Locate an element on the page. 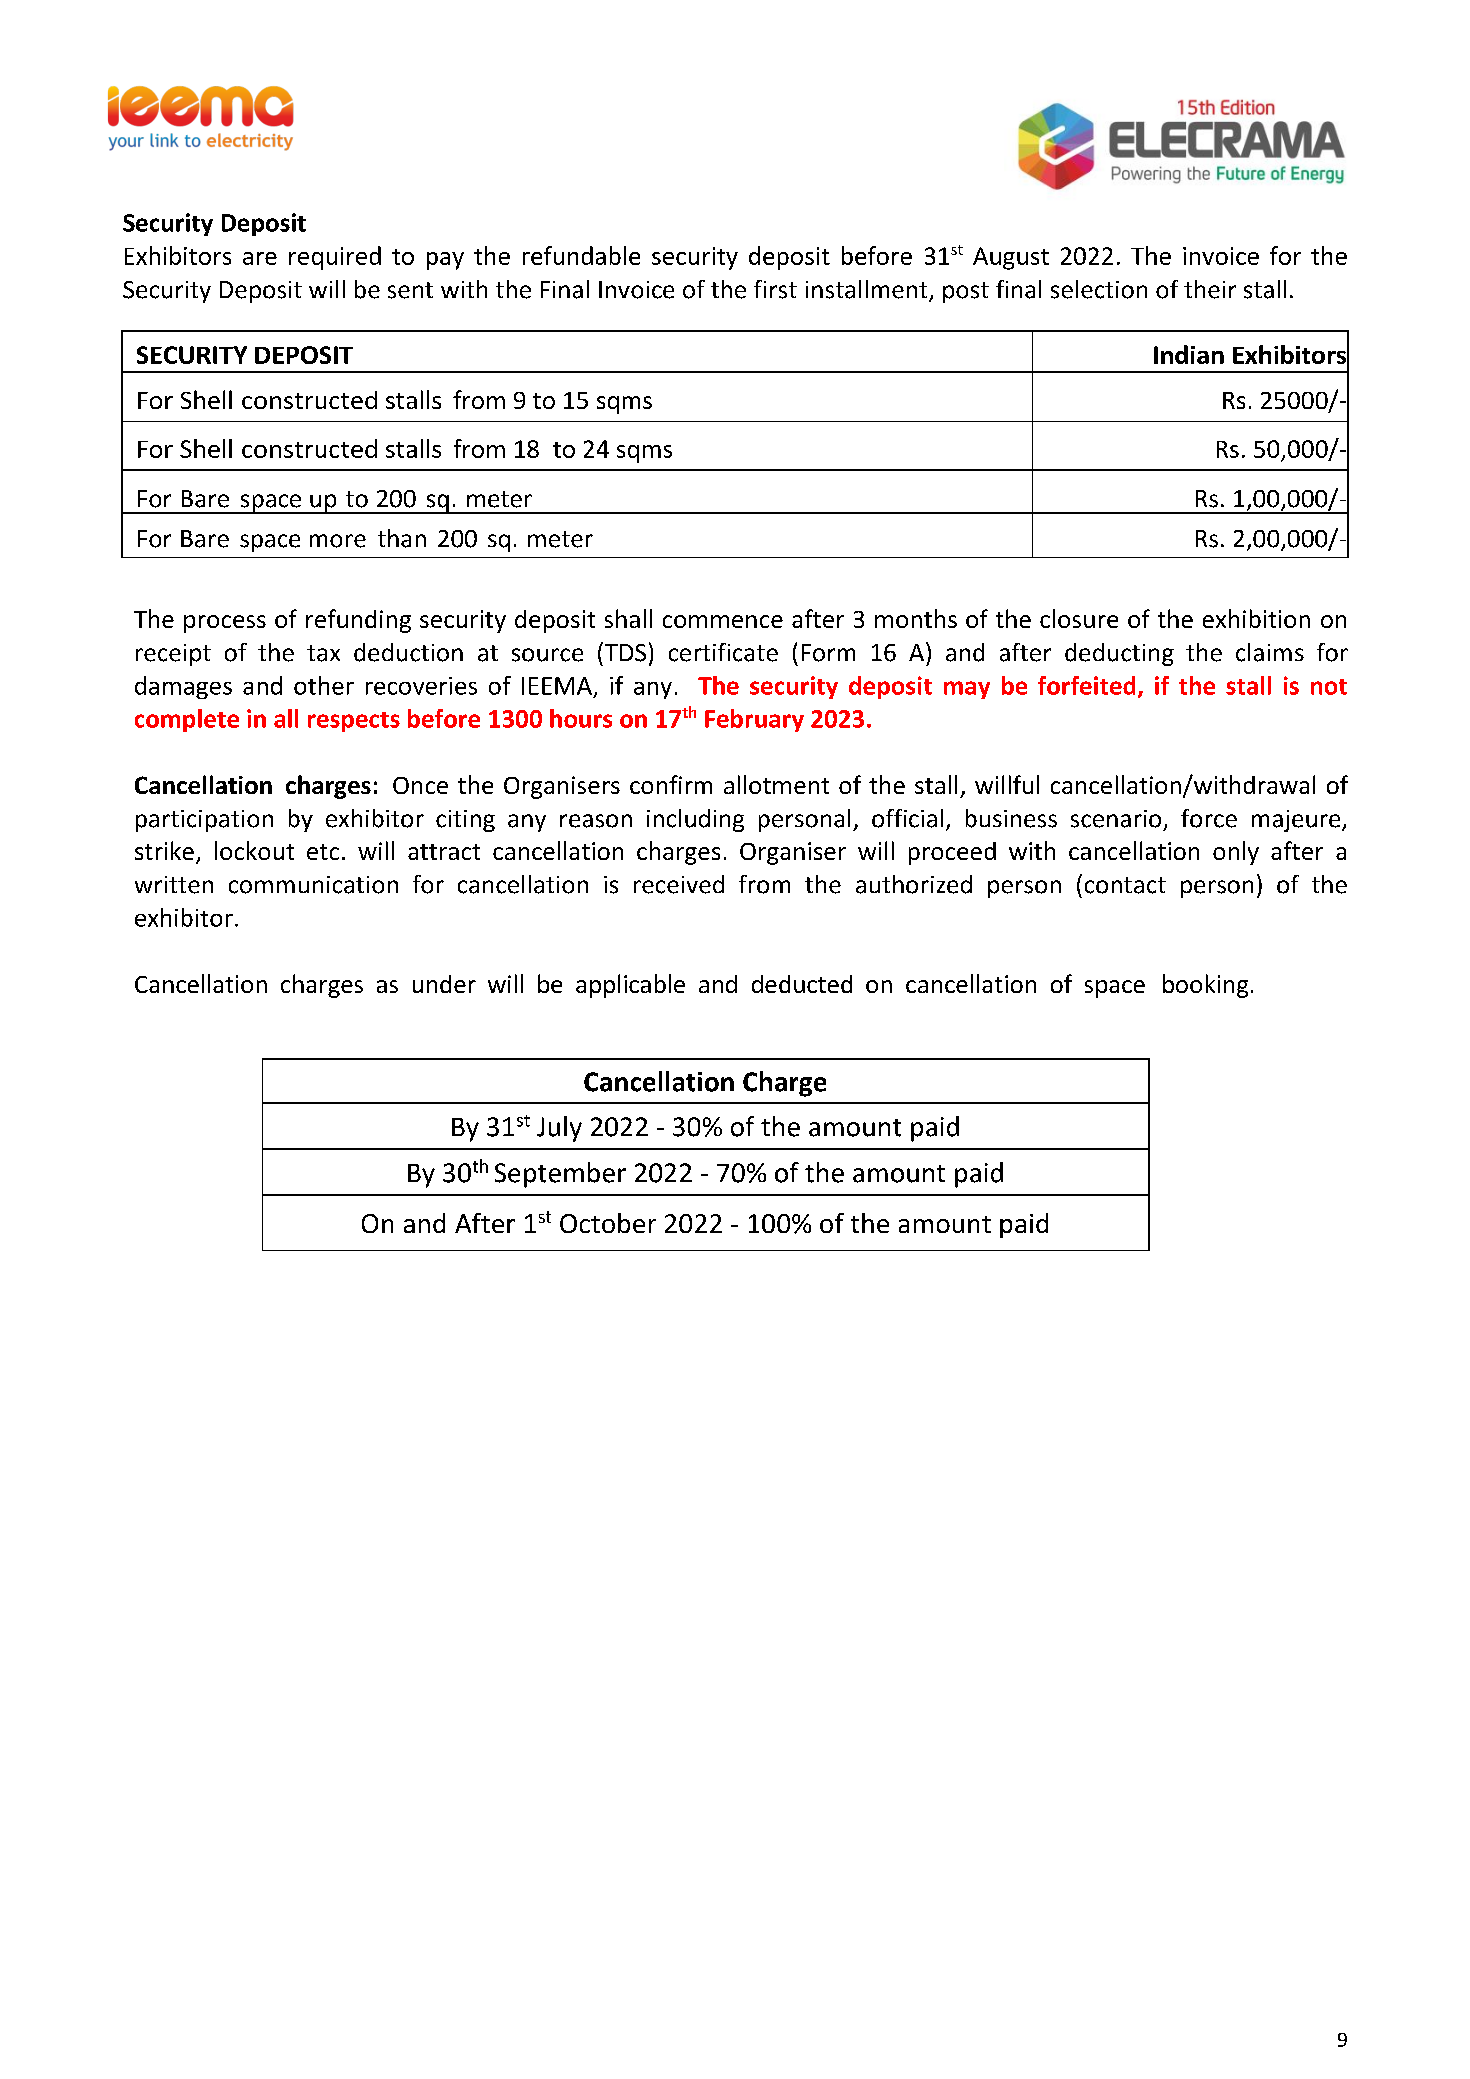  required is located at coordinates (335, 258).
